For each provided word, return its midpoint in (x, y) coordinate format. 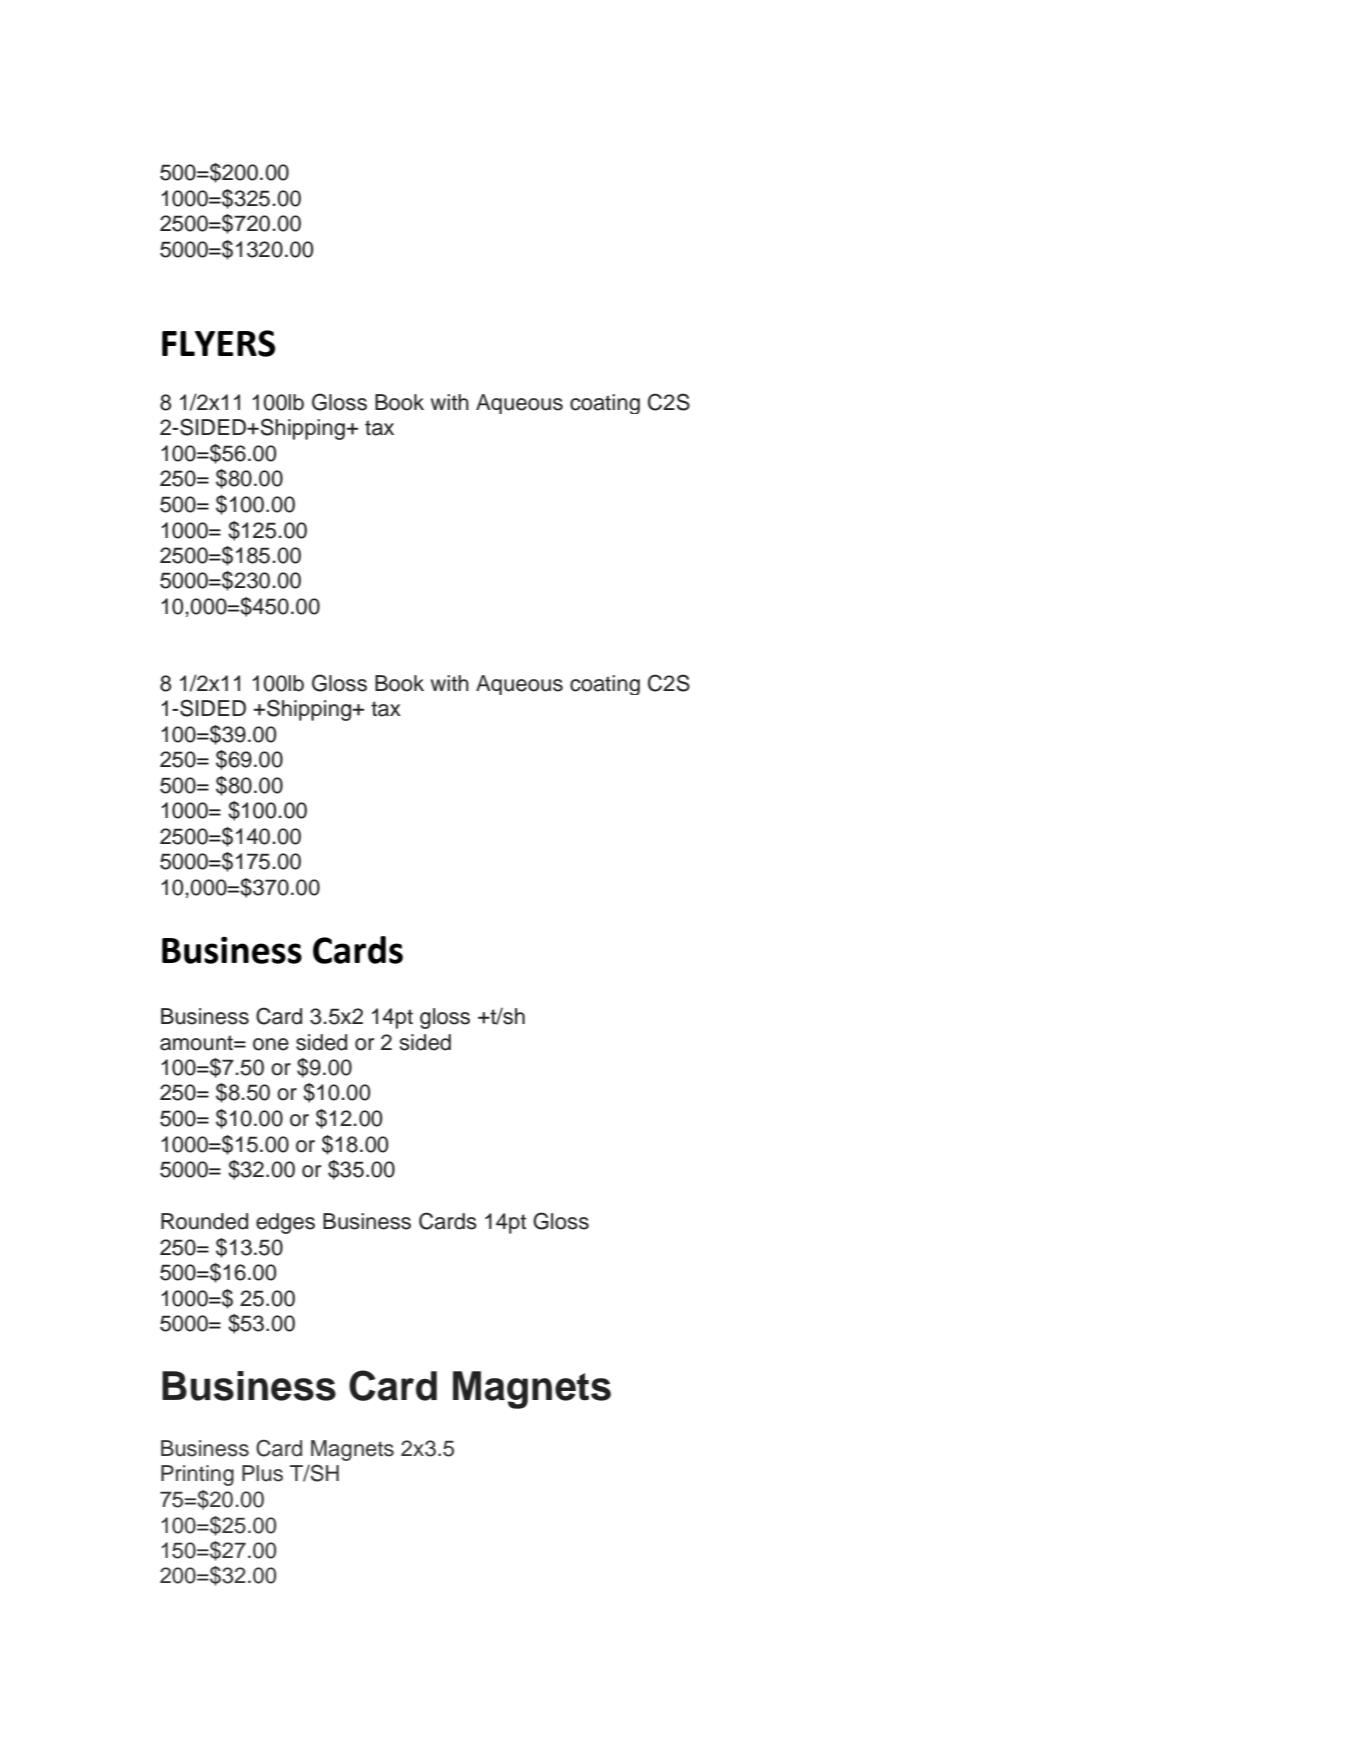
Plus (262, 1473)
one (271, 1044)
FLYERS (218, 343)
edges (285, 1223)
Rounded (204, 1221)
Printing (197, 1475)
